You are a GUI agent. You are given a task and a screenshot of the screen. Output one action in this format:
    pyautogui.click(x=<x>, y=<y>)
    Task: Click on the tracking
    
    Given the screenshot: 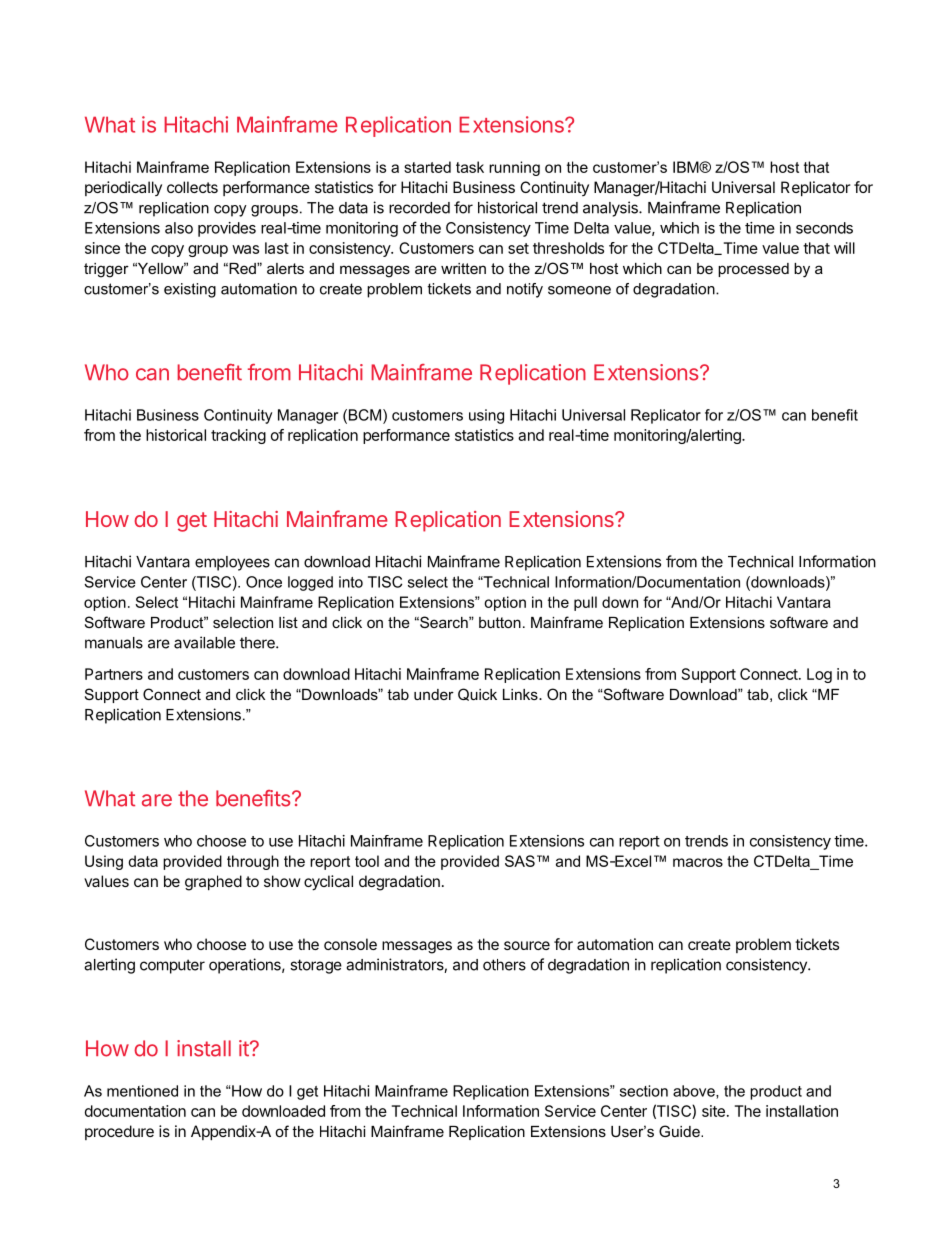 What is the action you would take?
    pyautogui.click(x=238, y=436)
